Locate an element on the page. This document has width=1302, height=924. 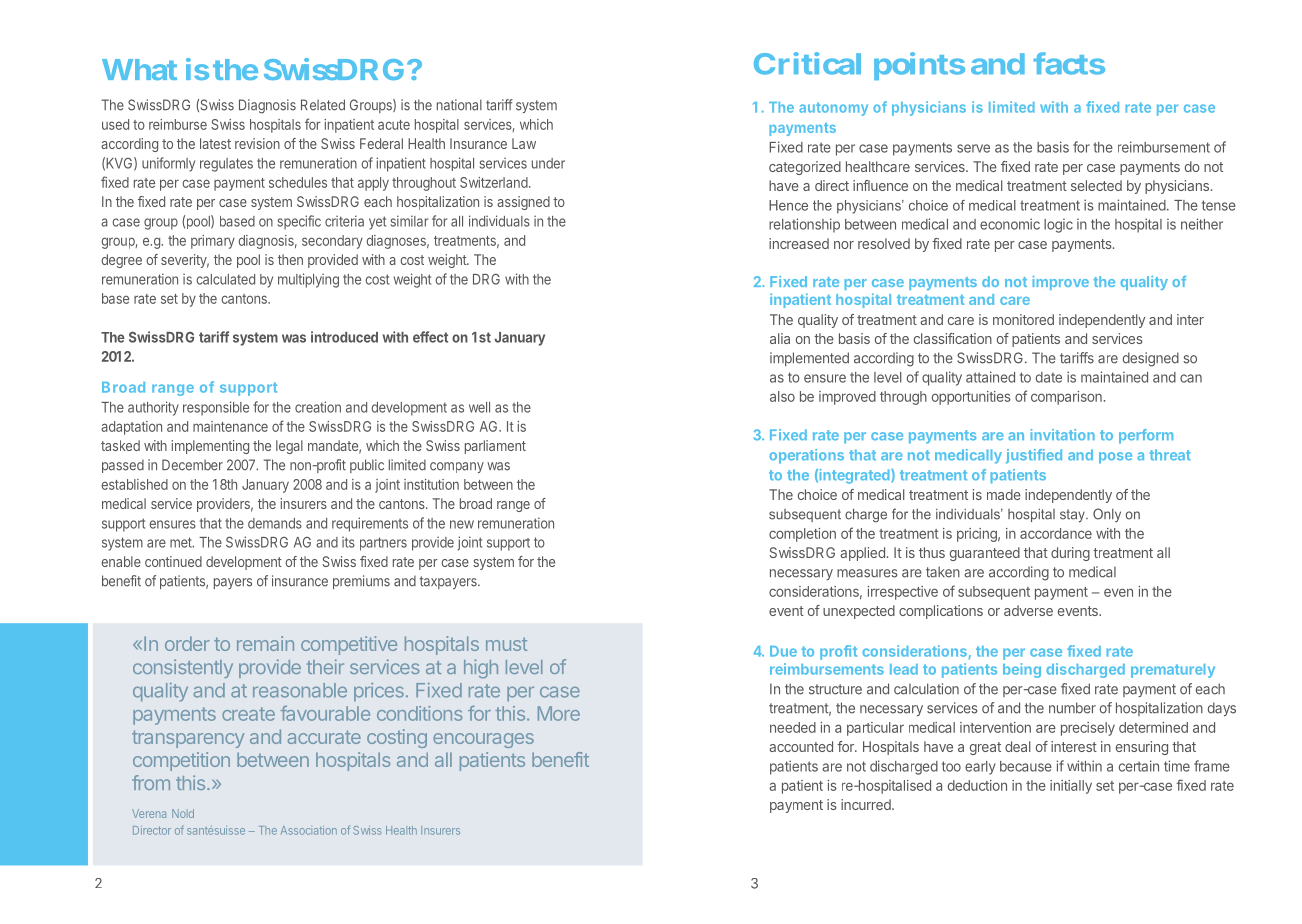
Related is located at coordinates (323, 105).
